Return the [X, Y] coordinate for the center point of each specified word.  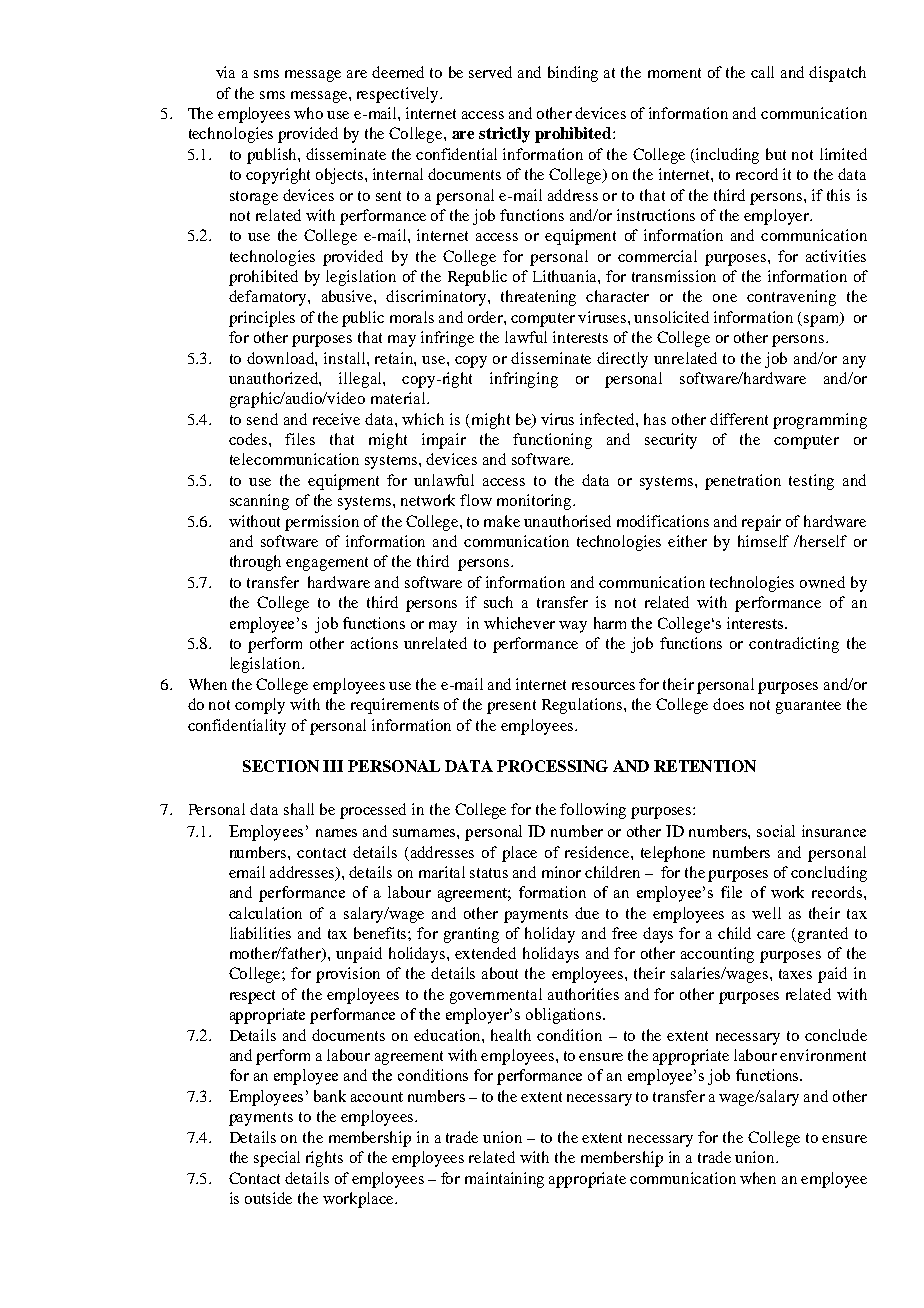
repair [761, 523]
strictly [504, 135]
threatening [538, 298]
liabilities [260, 933]
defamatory [269, 298]
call [762, 72]
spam [823, 319]
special [277, 1159]
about [500, 973]
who [308, 113]
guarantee [808, 707]
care [771, 935]
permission [322, 523]
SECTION [281, 766]
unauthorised [567, 521]
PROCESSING [552, 766]
